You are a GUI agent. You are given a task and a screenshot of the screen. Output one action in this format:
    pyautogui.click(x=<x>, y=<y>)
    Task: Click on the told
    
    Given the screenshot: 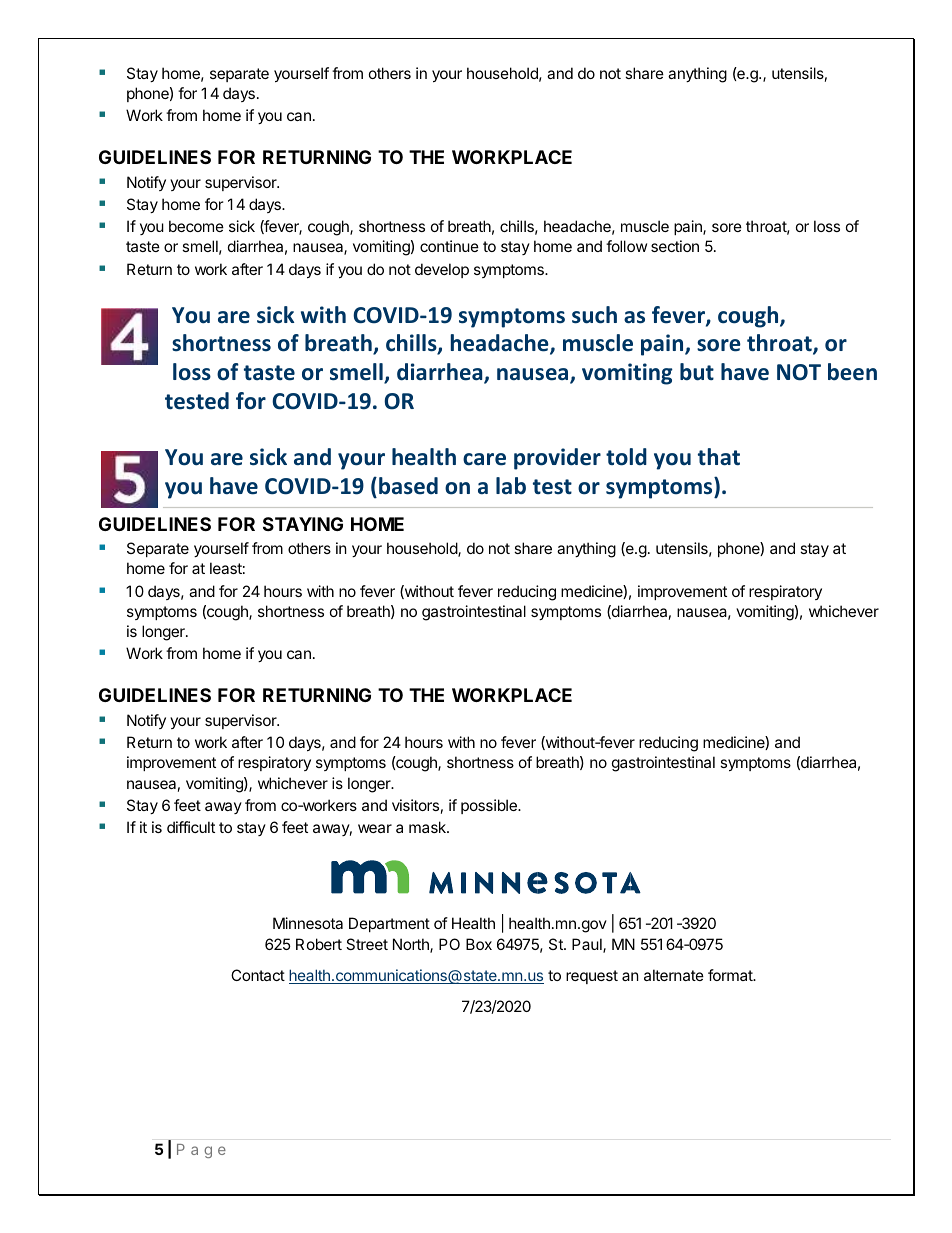 What is the action you would take?
    pyautogui.click(x=626, y=457)
